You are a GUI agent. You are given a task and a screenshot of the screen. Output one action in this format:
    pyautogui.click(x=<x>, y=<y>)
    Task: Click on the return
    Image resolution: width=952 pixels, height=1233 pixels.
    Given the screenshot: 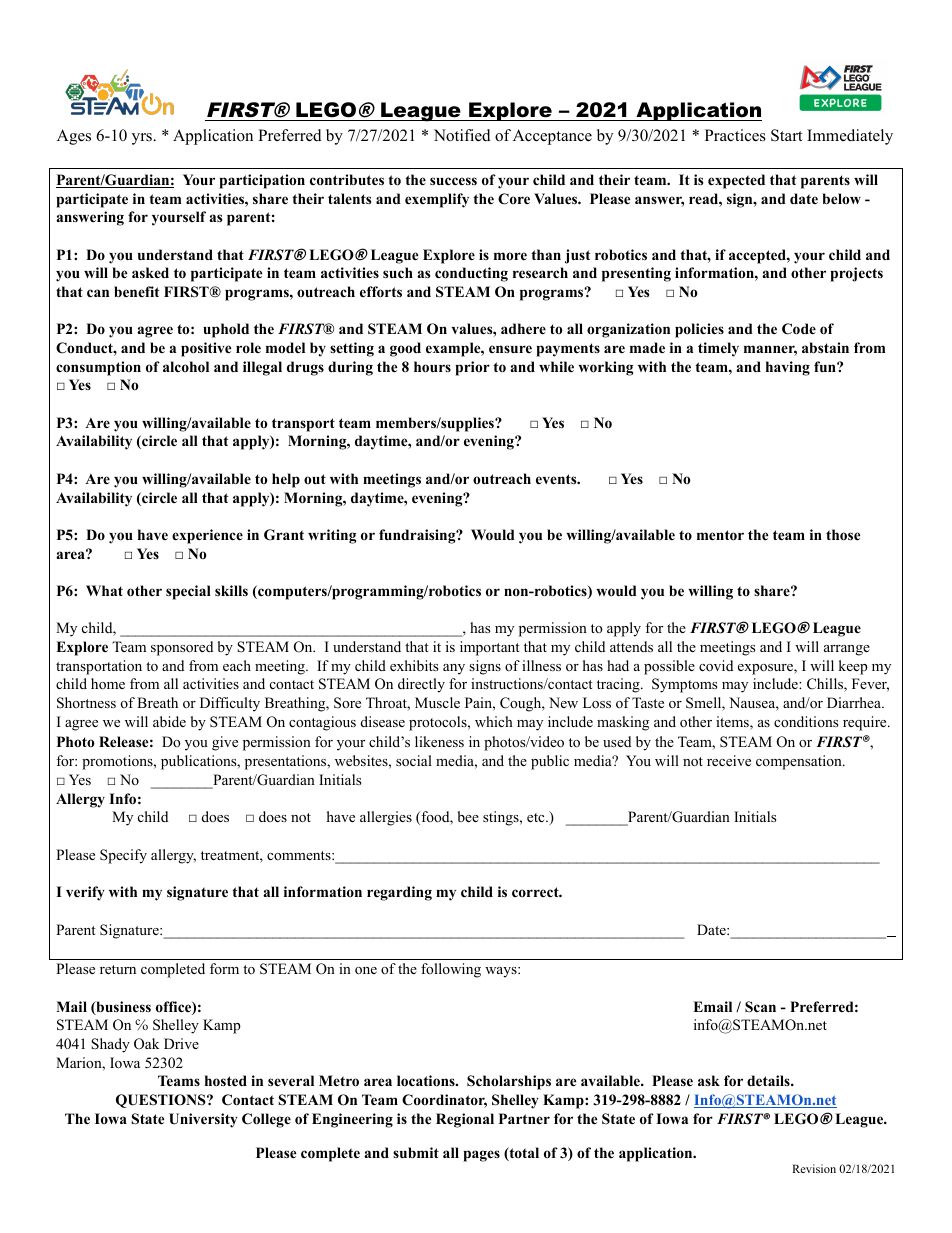 What is the action you would take?
    pyautogui.click(x=118, y=969)
